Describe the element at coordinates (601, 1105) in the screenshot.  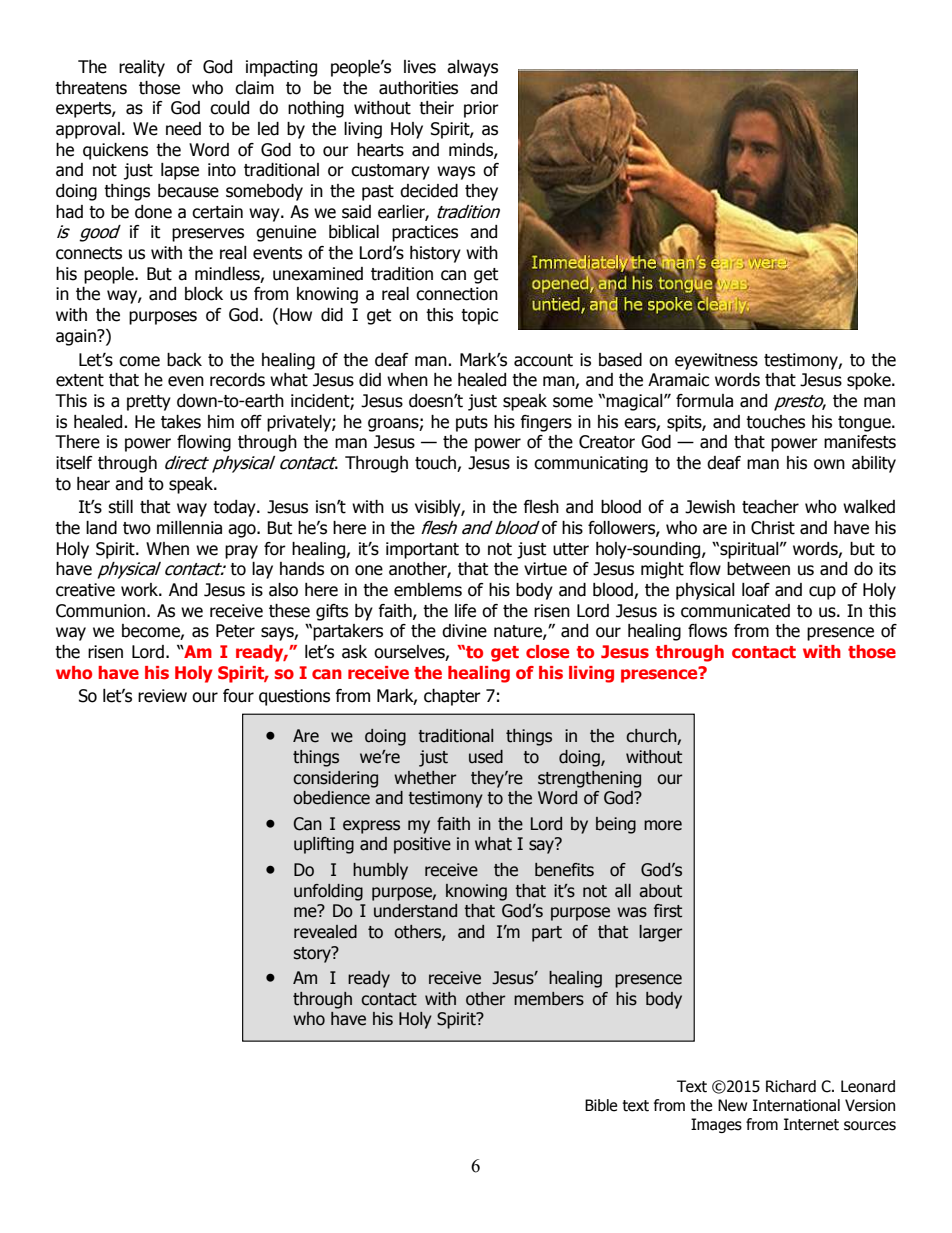
I see `Bible` at that location.
